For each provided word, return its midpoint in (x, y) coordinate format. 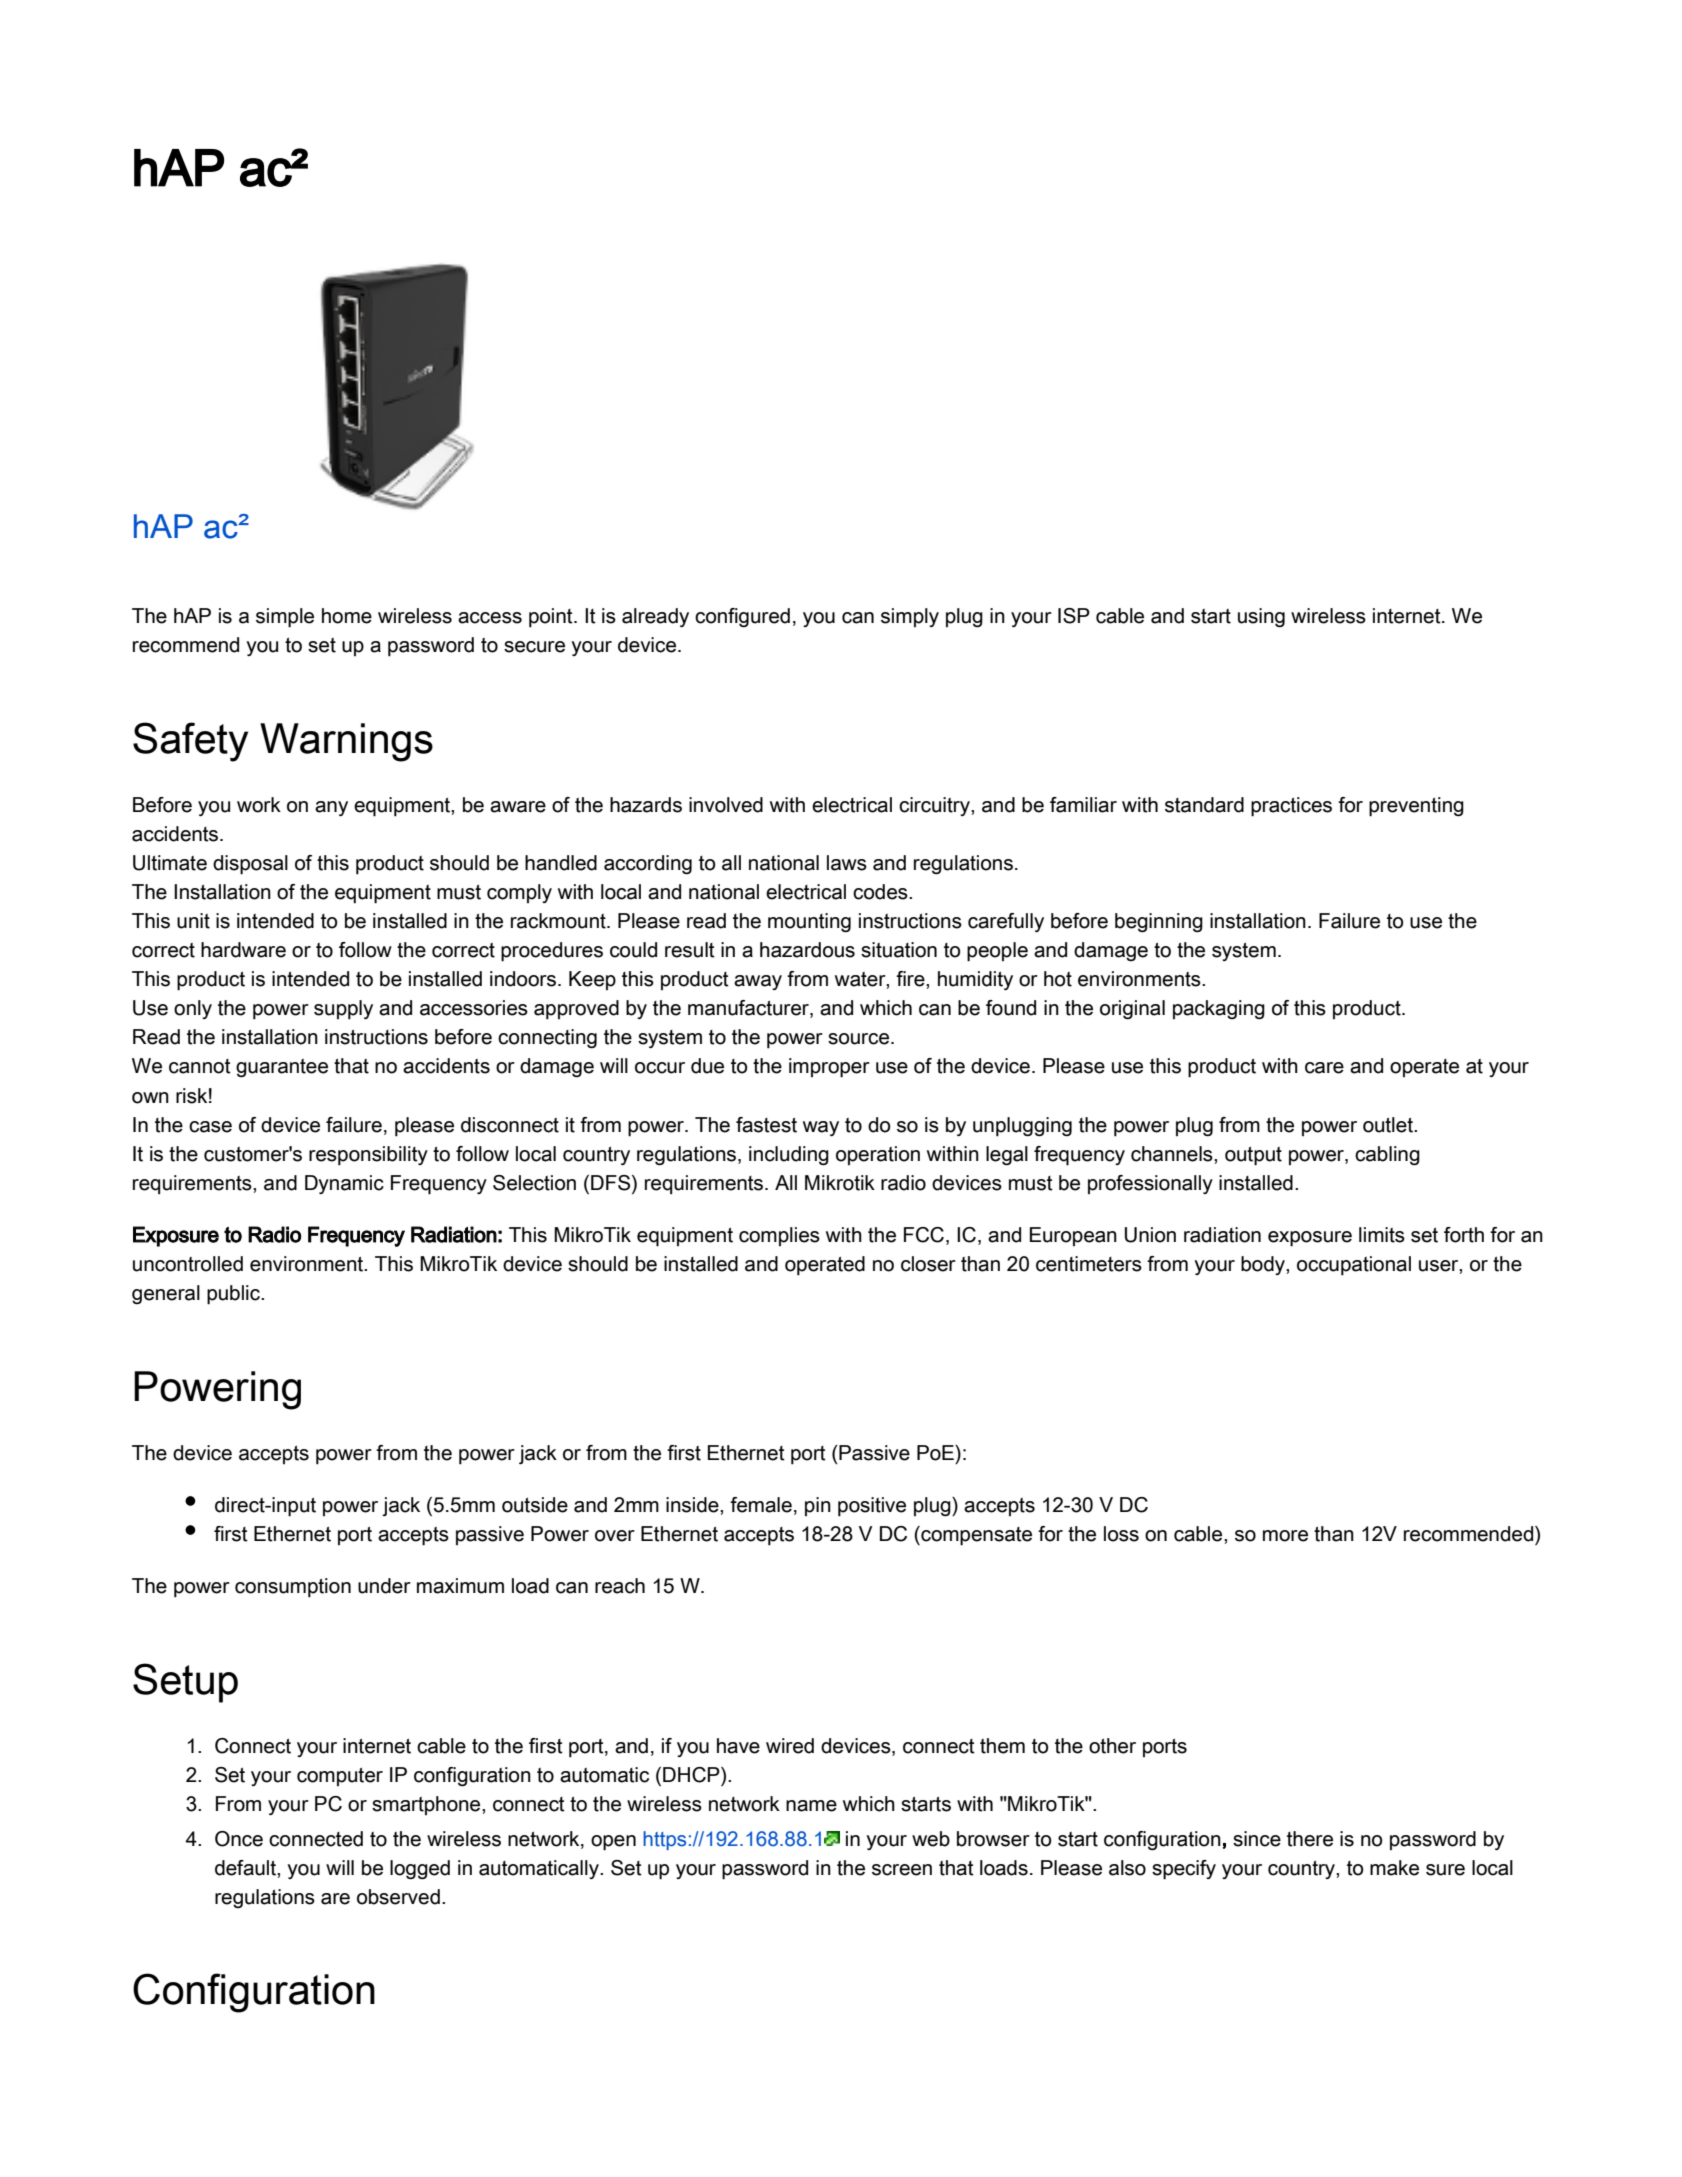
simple (285, 618)
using (1261, 618)
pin (818, 1506)
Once (239, 1839)
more (1285, 1536)
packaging (1219, 1010)
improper (829, 1068)
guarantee (282, 1068)
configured (742, 618)
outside (535, 1505)
